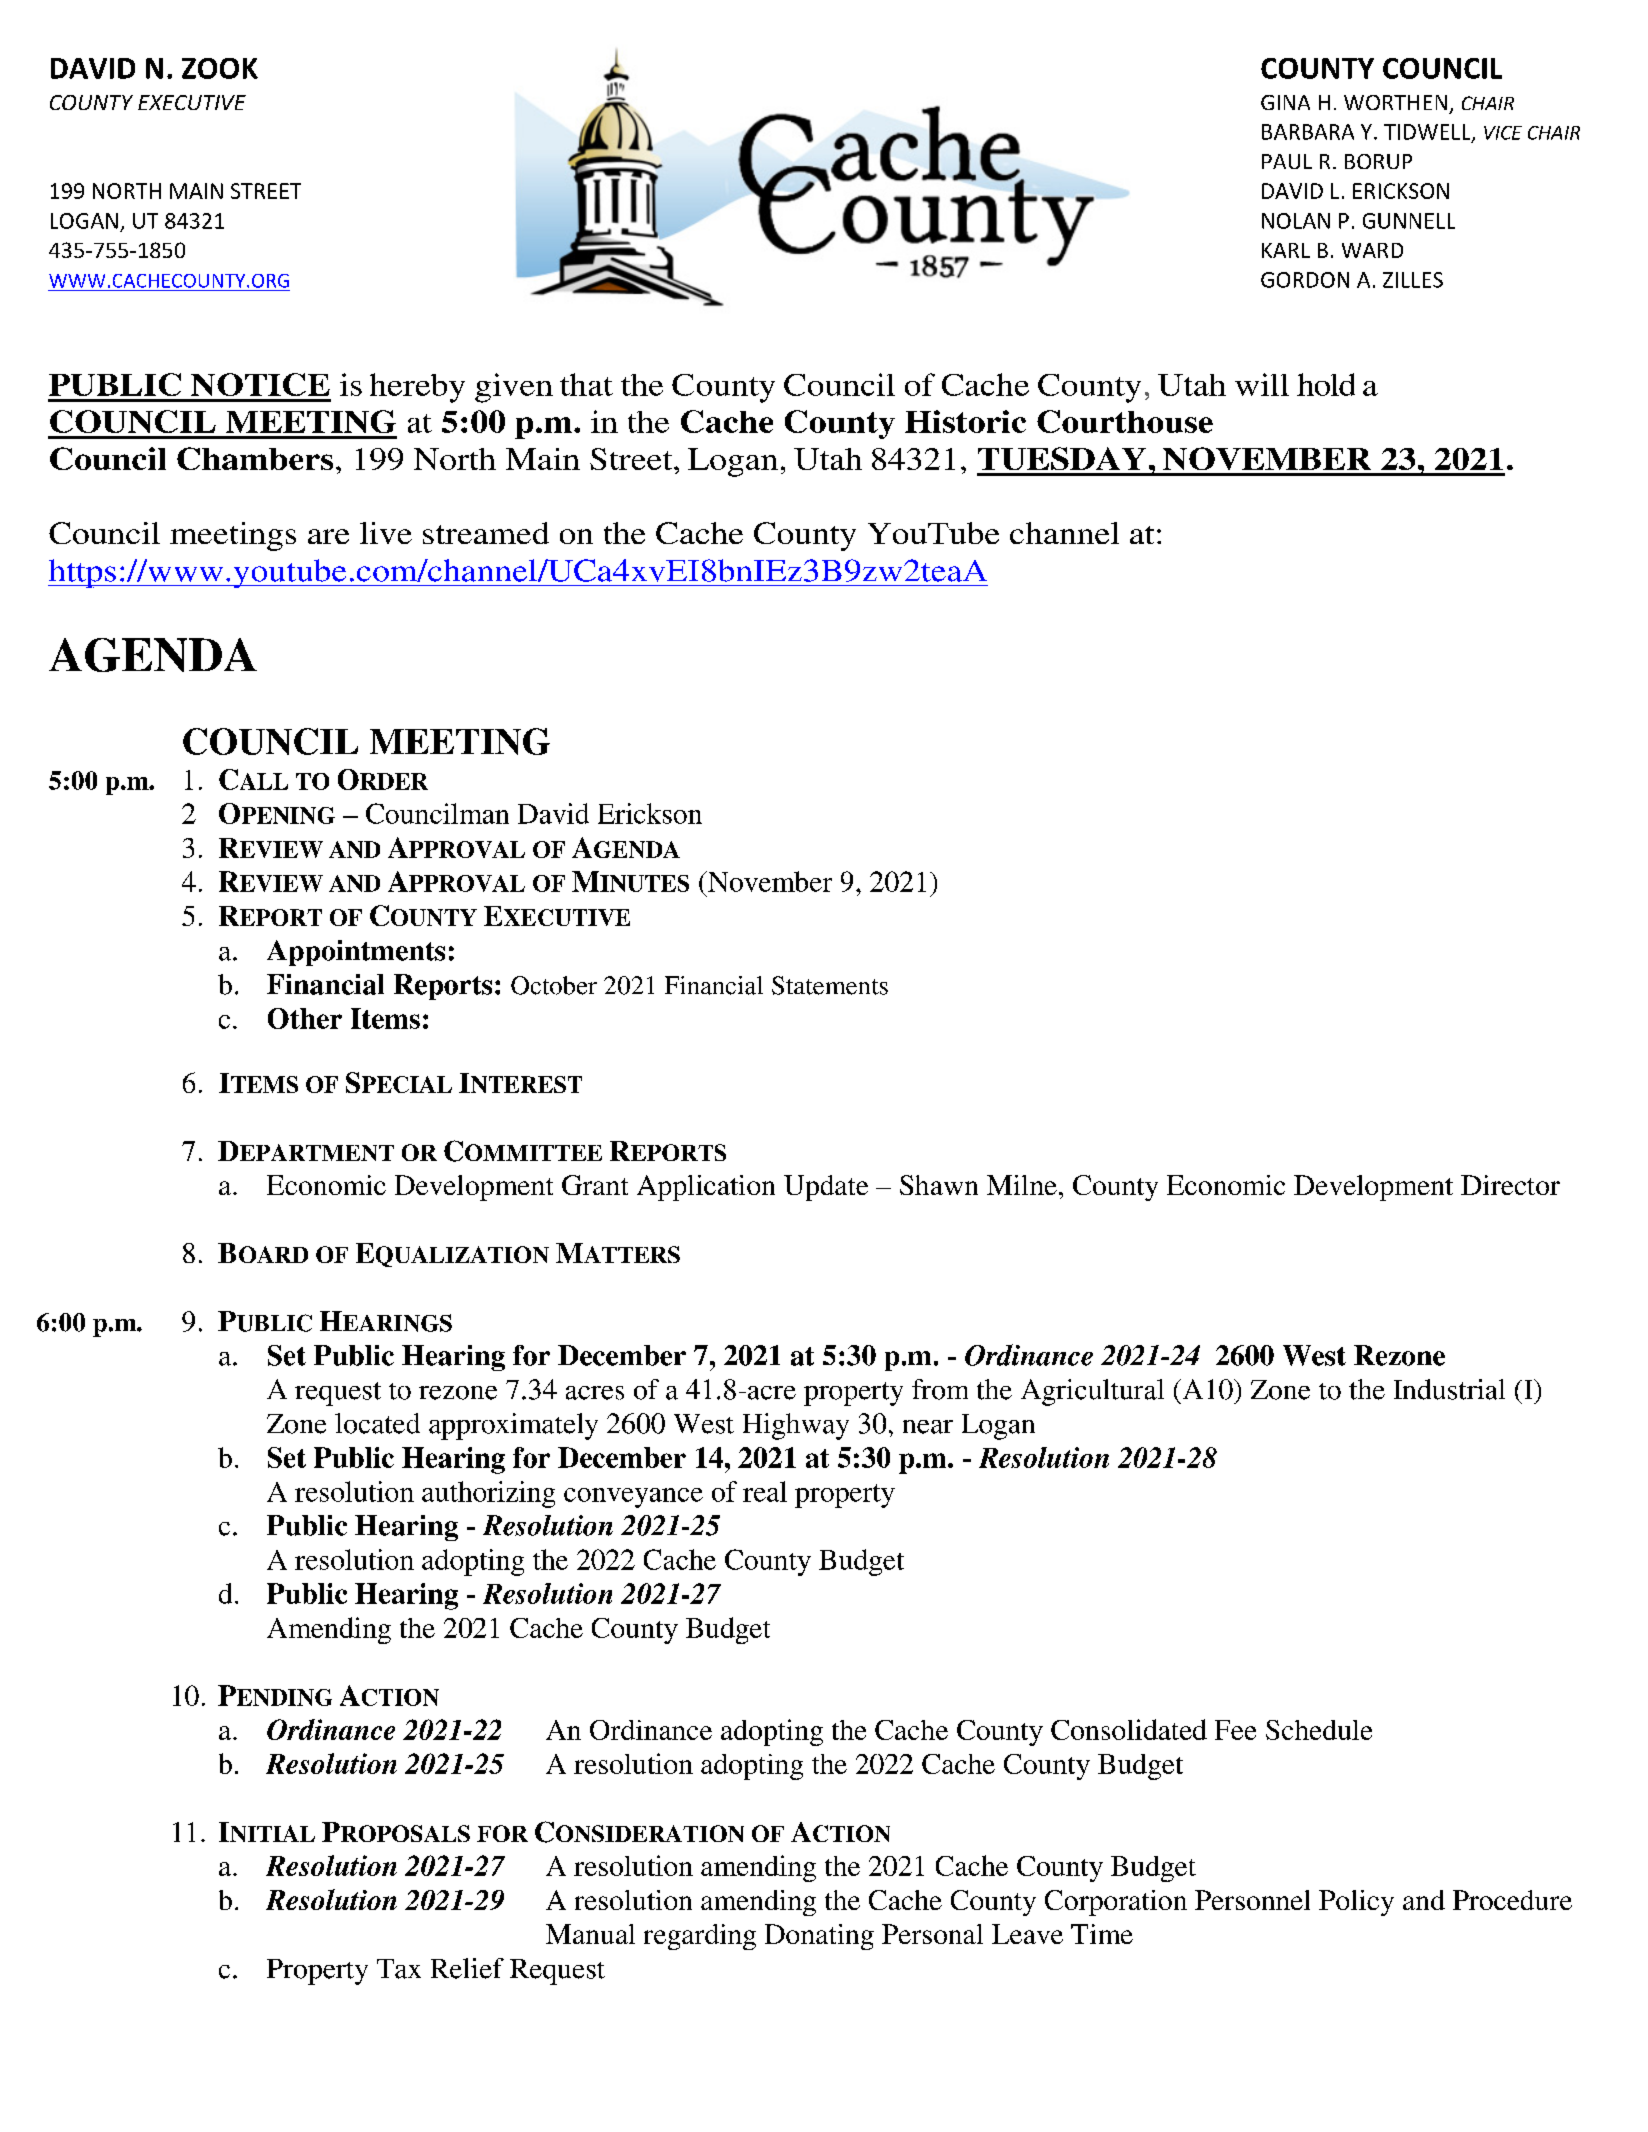  I want to click on Personal, so click(932, 1934).
